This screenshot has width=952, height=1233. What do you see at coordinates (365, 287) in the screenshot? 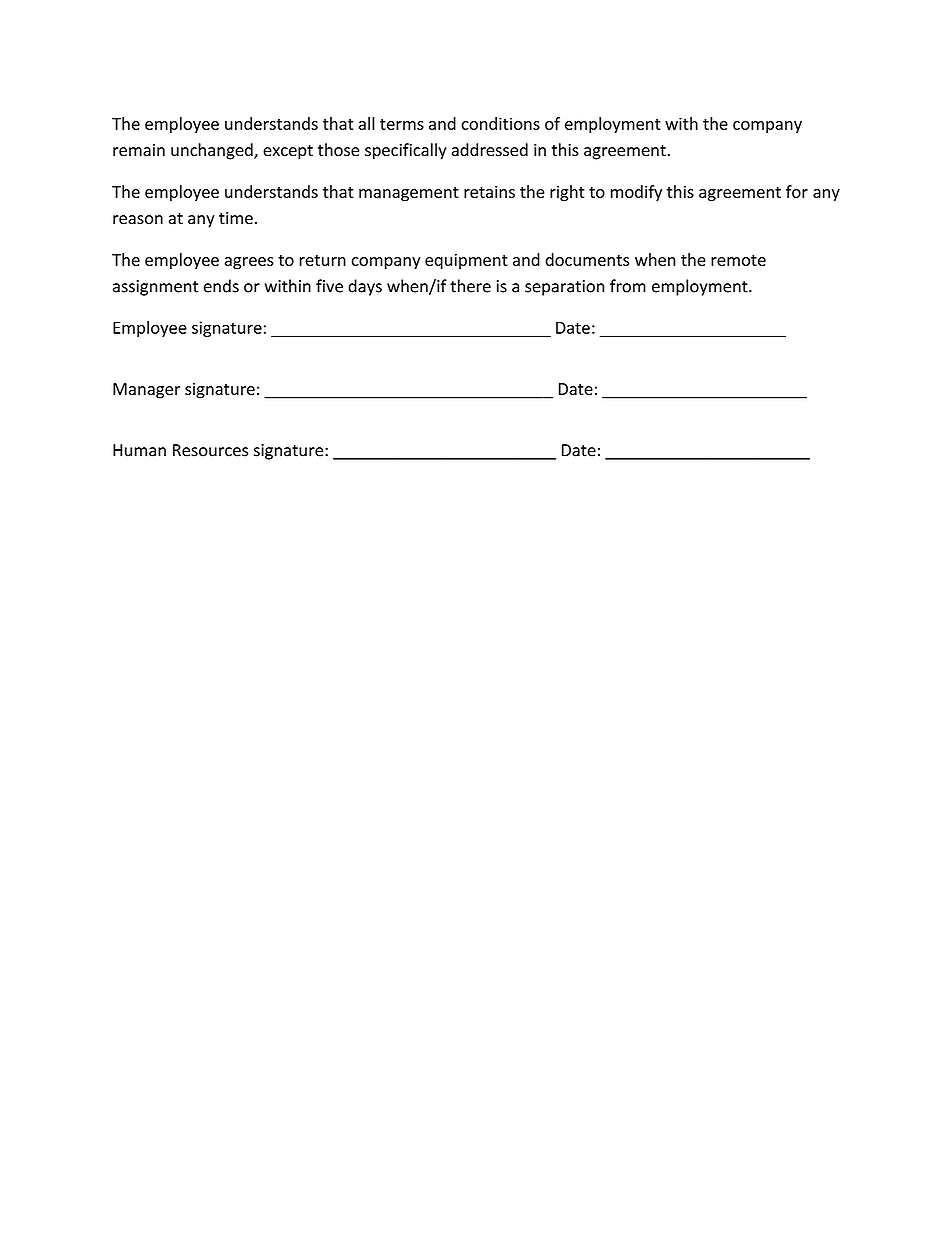
I see `days` at bounding box center [365, 287].
